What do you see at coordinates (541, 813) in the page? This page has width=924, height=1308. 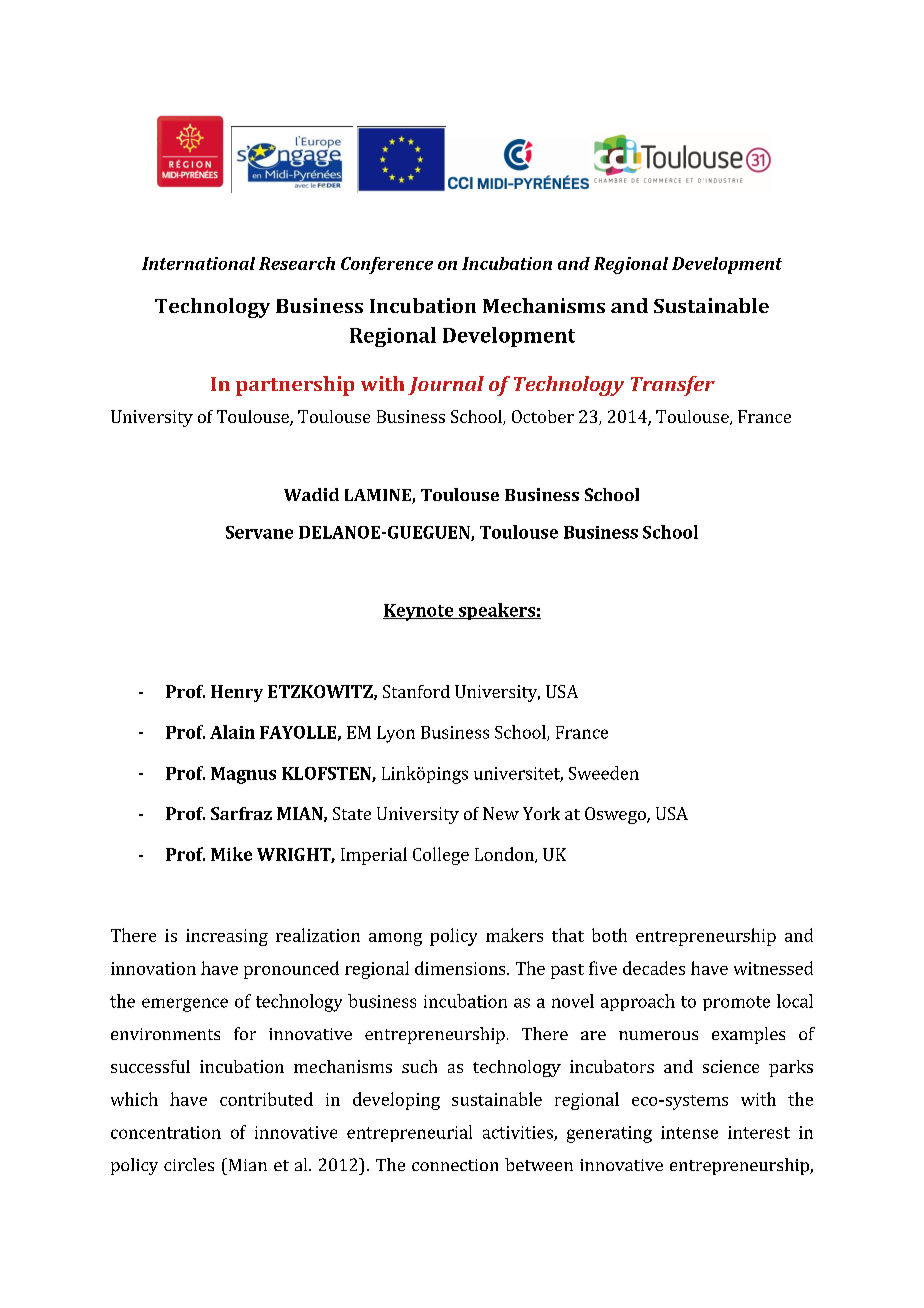 I see `York` at bounding box center [541, 813].
